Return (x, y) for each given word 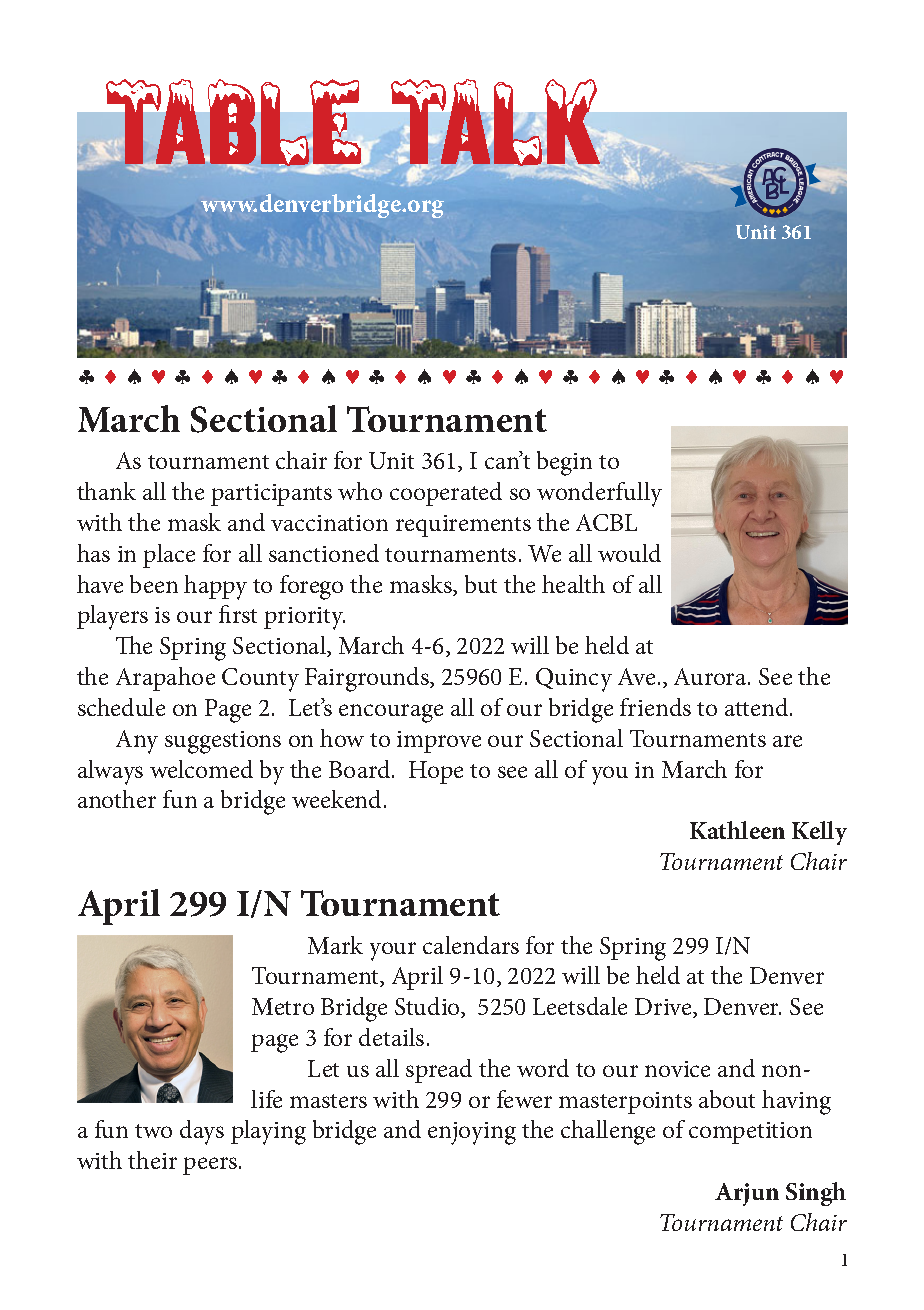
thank (106, 491)
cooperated (446, 494)
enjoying (472, 1133)
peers (211, 1166)
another (117, 799)
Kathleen (737, 830)
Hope (436, 772)
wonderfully (599, 494)
